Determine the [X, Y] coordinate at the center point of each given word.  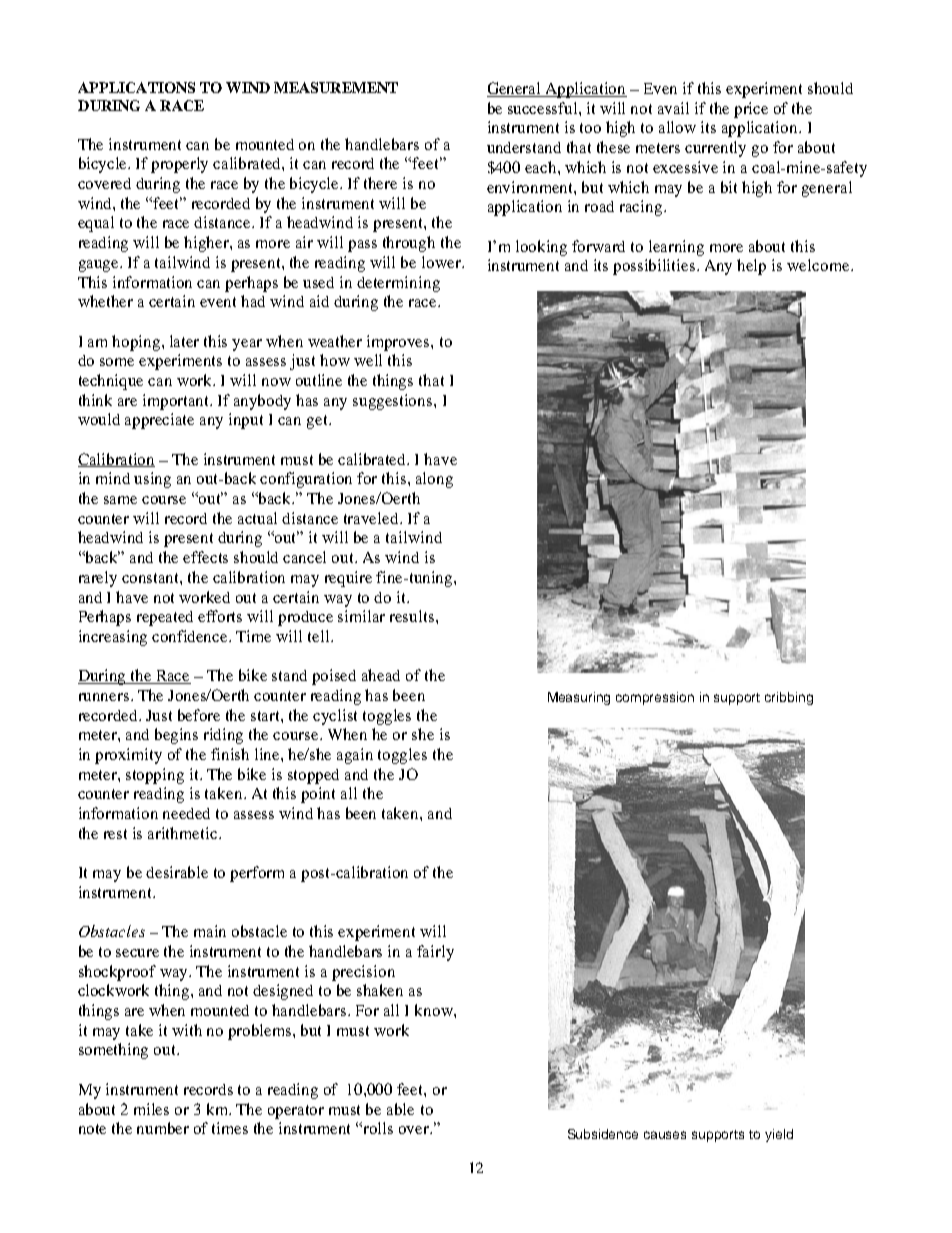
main [210, 931]
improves [399, 343]
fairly [435, 953]
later [184, 341]
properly [179, 165]
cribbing [789, 698]
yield [779, 1135]
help [751, 267]
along [434, 480]
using [152, 480]
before [199, 715]
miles [151, 1109]
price [751, 110]
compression [655, 698]
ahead [381, 675]
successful [544, 108]
